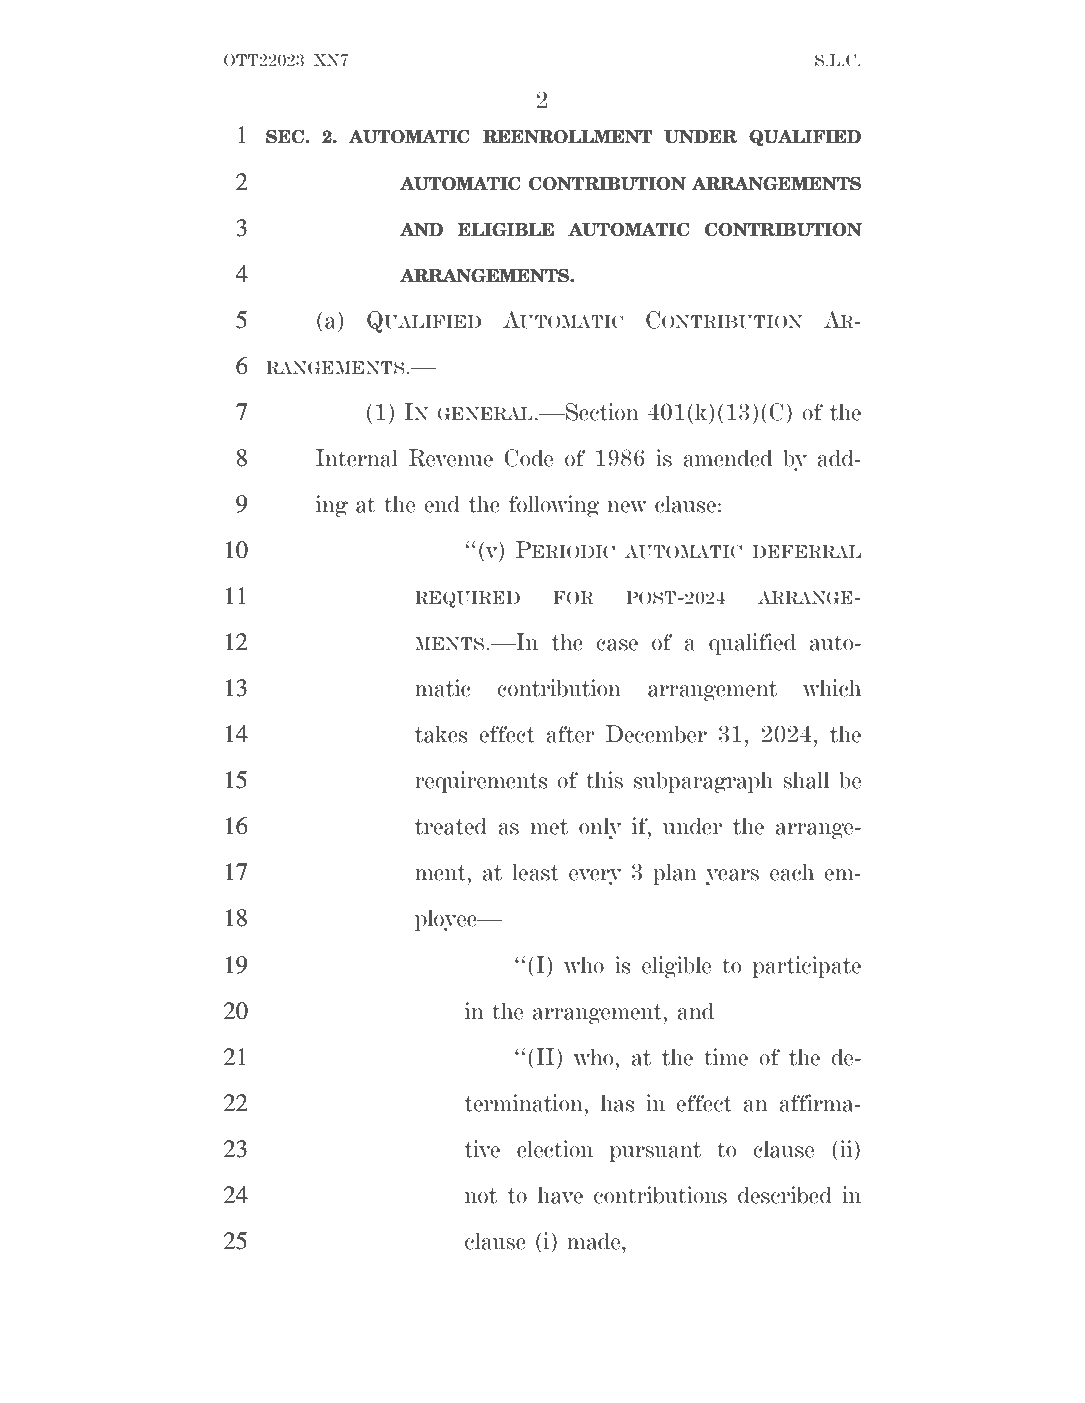 The image size is (1085, 1403). I want to click on participate, so click(806, 967).
